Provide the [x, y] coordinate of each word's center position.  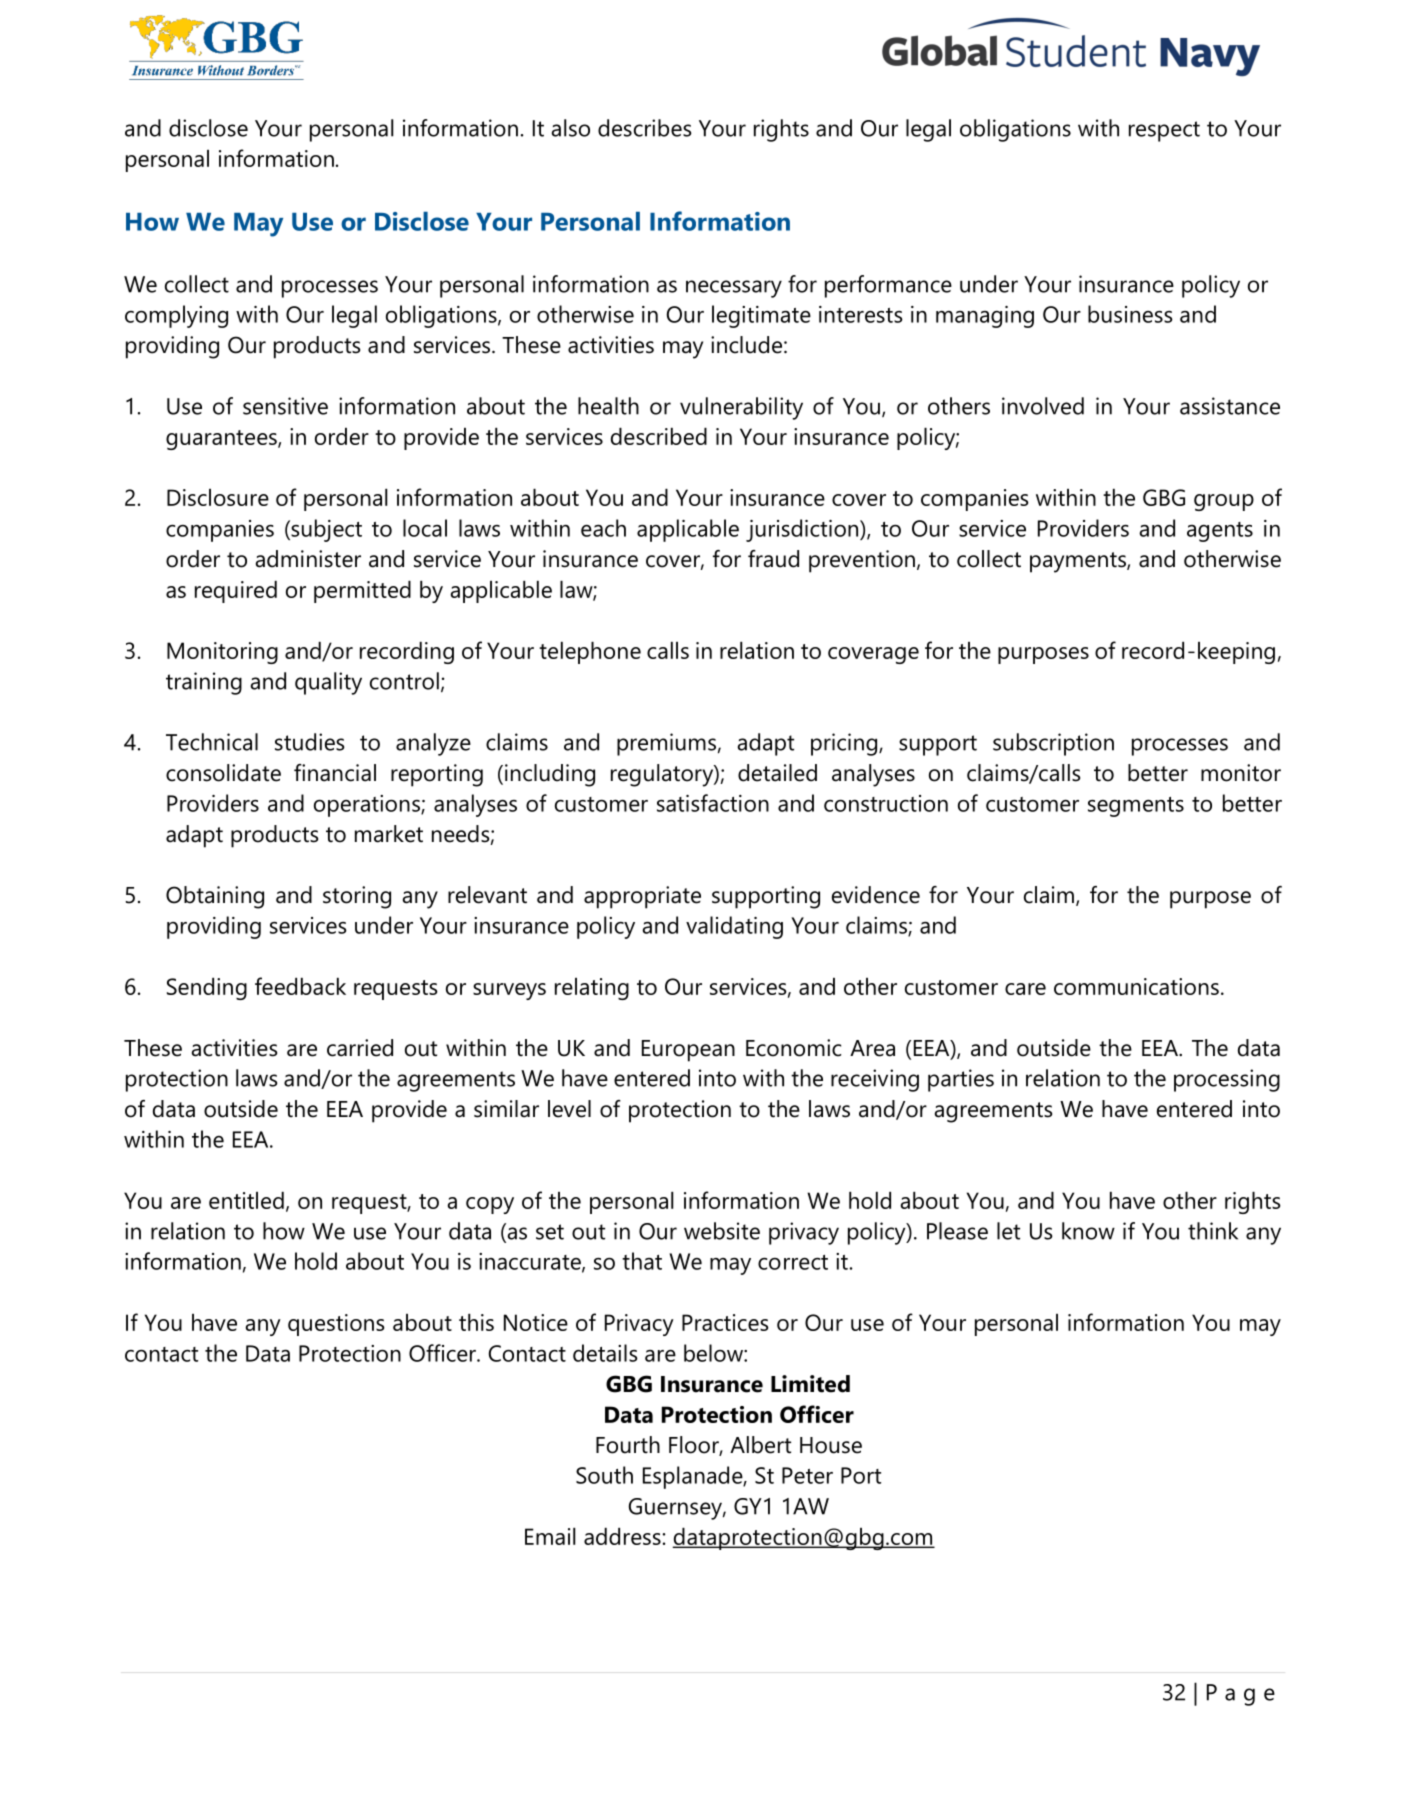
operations [368, 806]
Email [550, 1536]
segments [1136, 807]
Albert [760, 1445]
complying [176, 316]
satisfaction [713, 803]
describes [645, 128]
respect [1164, 131]
